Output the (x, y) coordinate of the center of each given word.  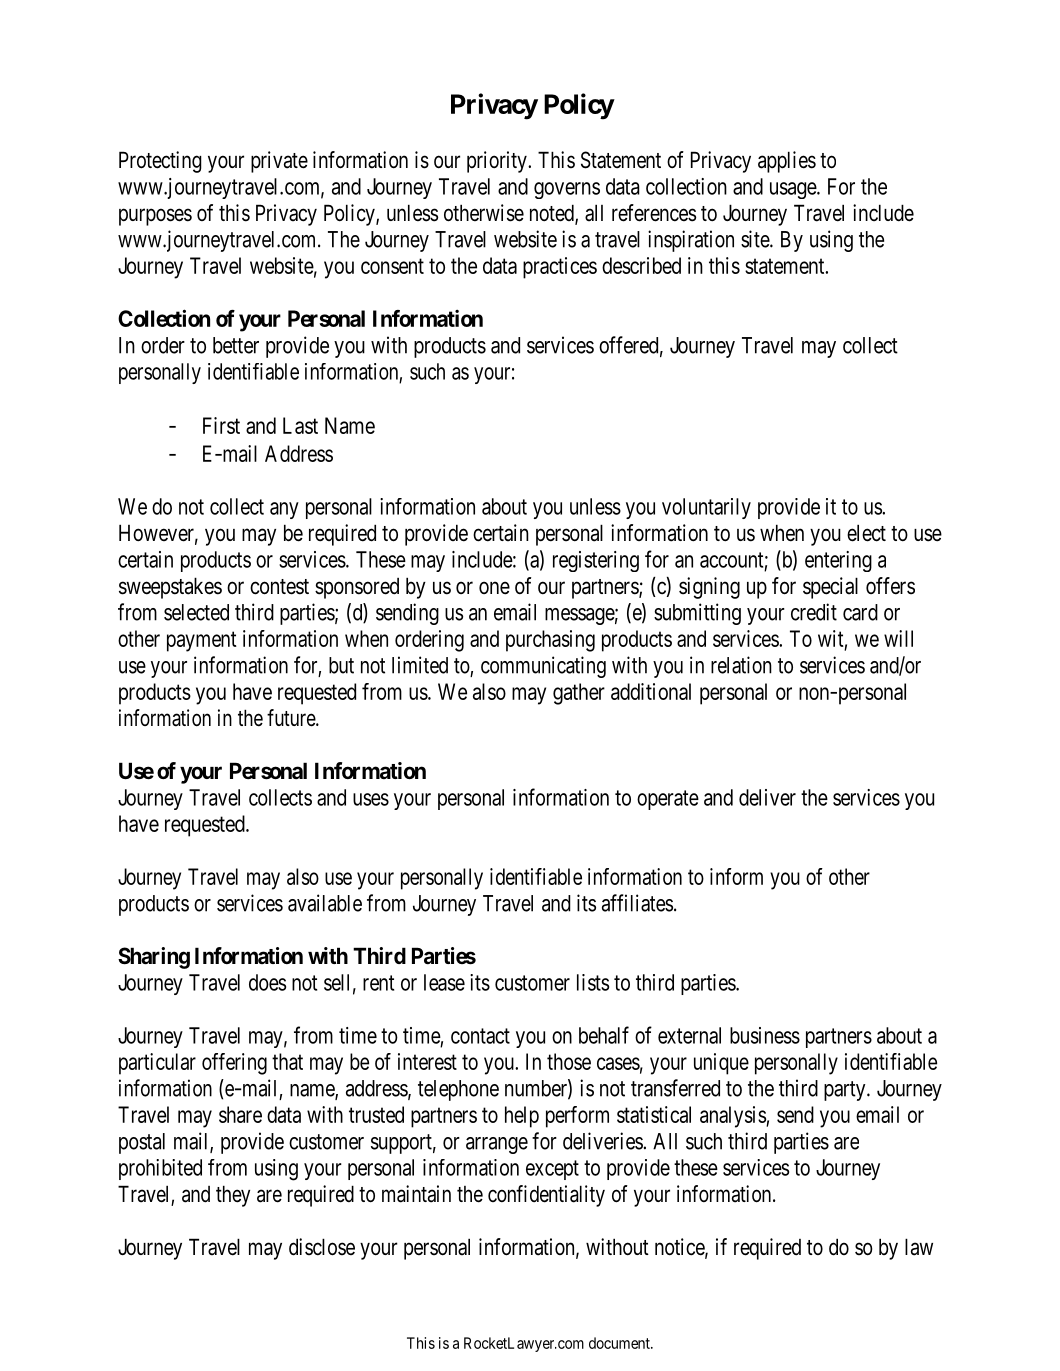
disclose (322, 1247)
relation (741, 665)
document (620, 1343)
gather (579, 694)
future (292, 718)
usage (794, 190)
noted (553, 214)
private (279, 162)
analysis (733, 1117)
